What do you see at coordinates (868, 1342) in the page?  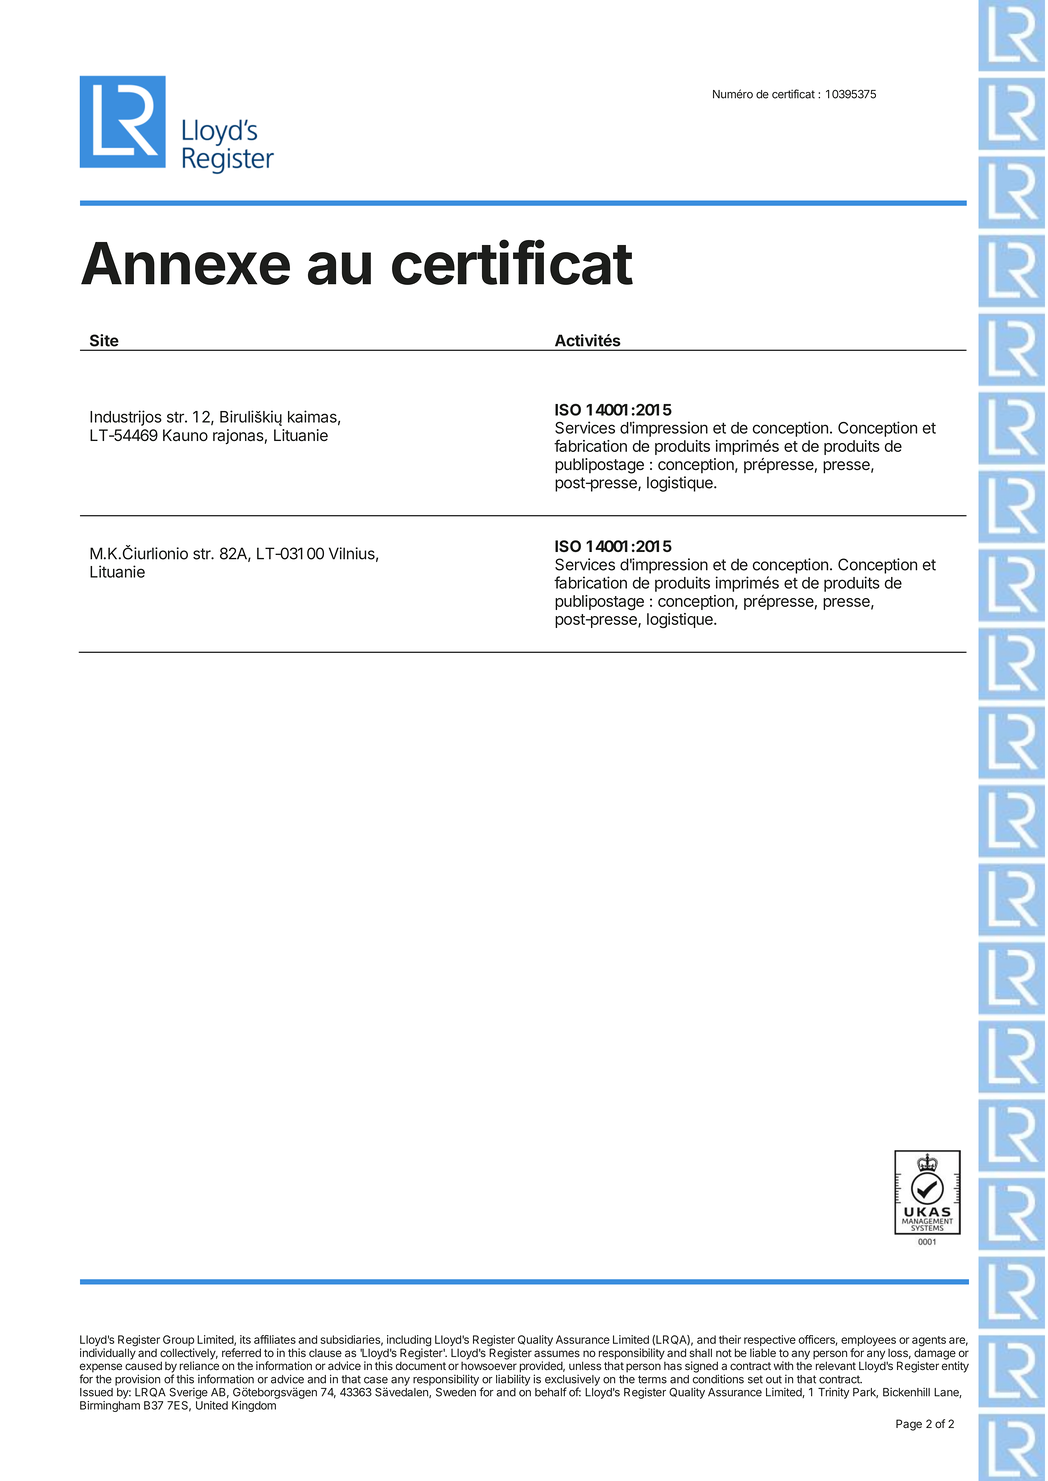 I see `employees` at bounding box center [868, 1342].
